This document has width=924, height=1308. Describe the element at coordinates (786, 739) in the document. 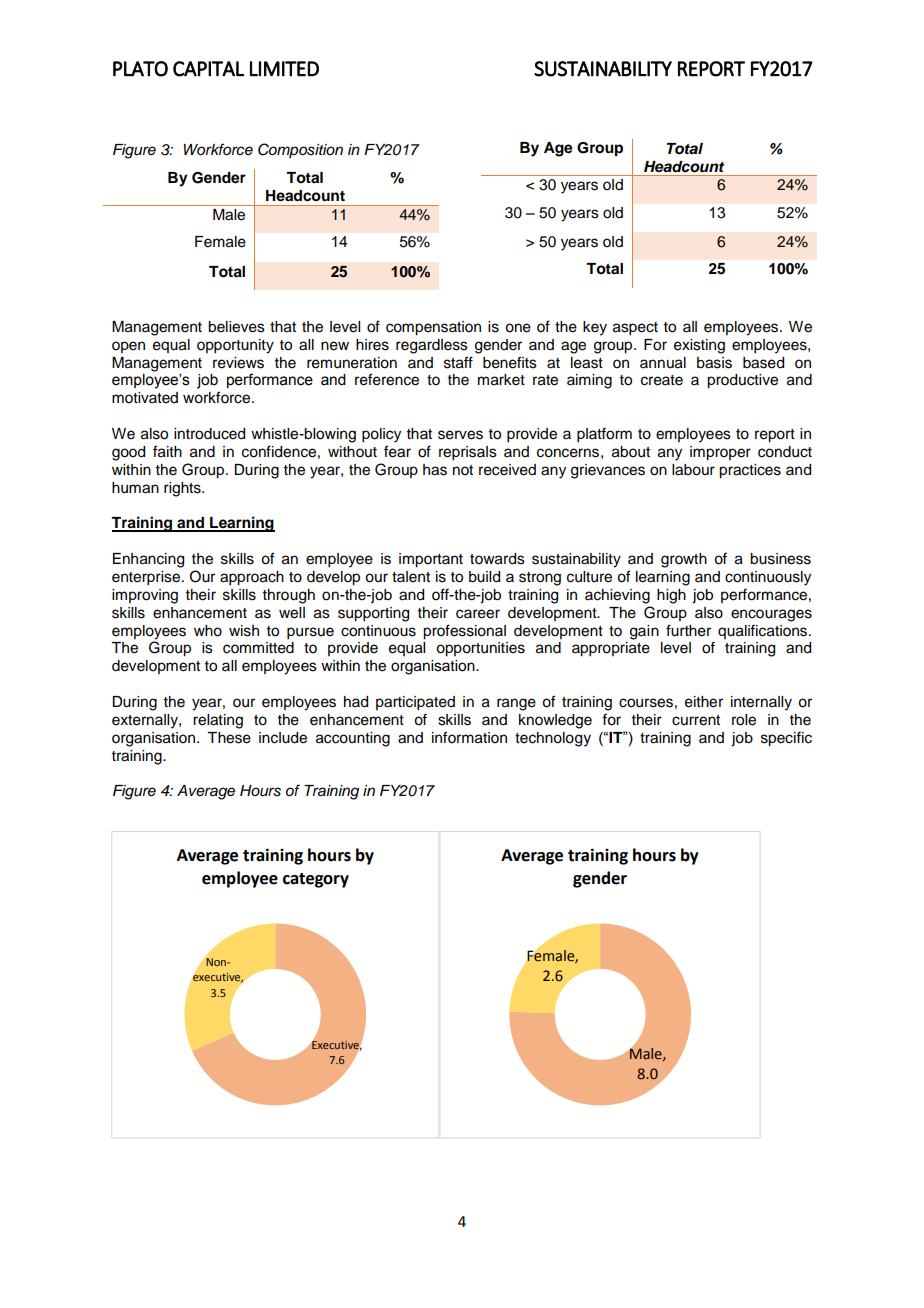

I see `specific` at that location.
